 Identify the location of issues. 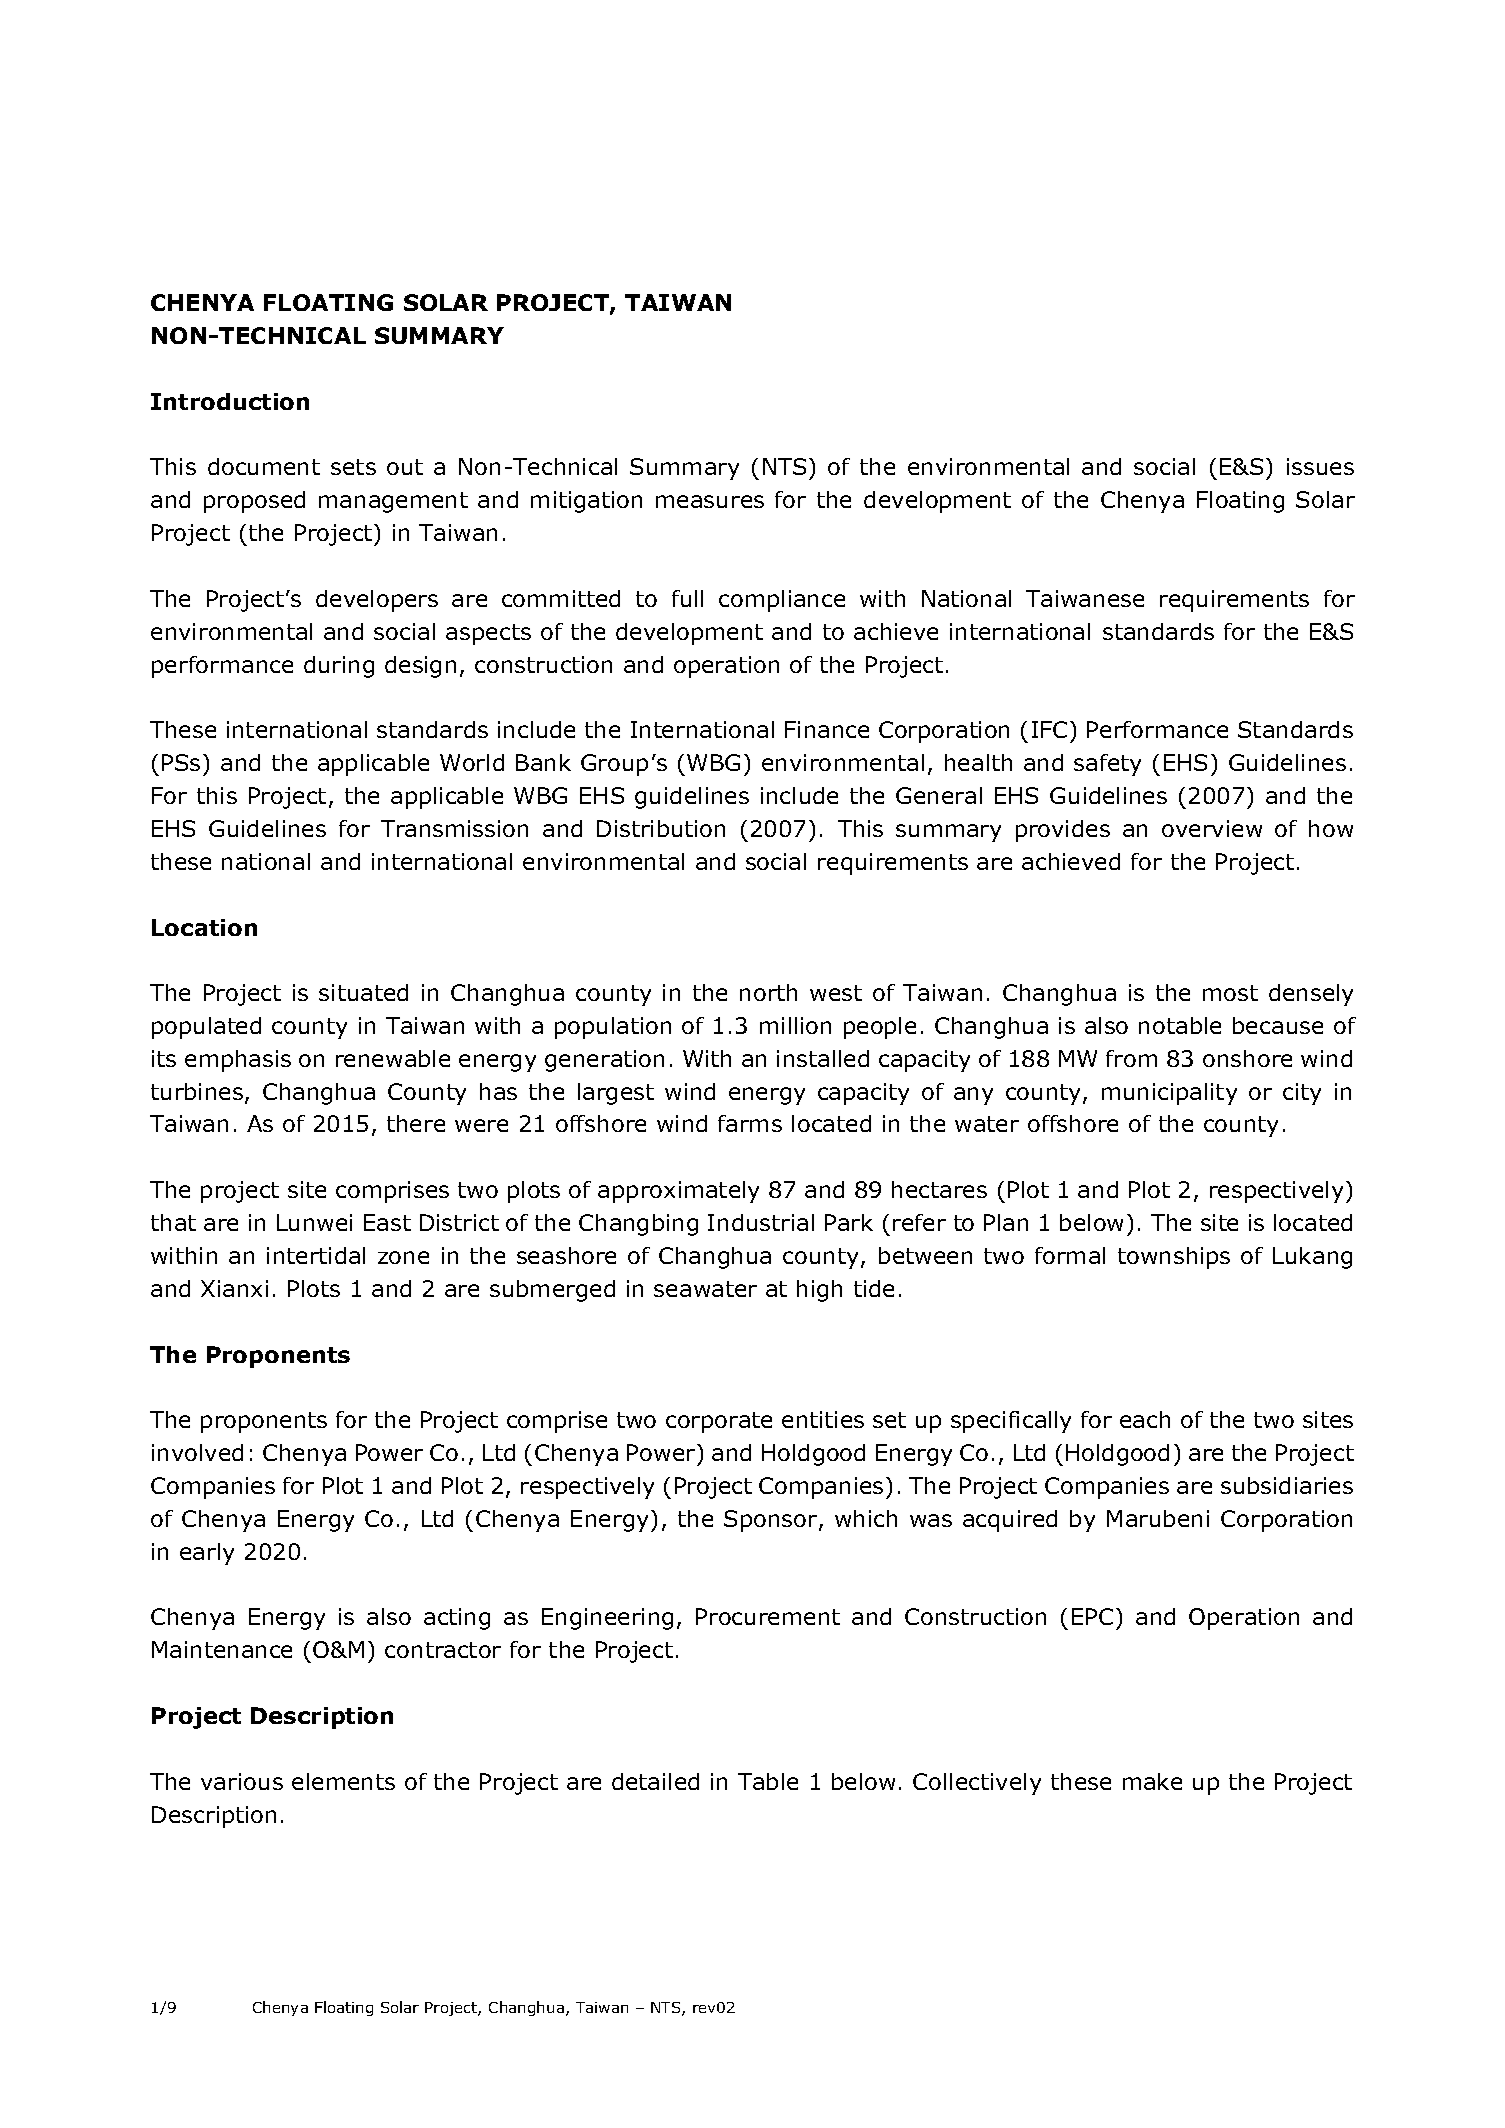
(1320, 466).
